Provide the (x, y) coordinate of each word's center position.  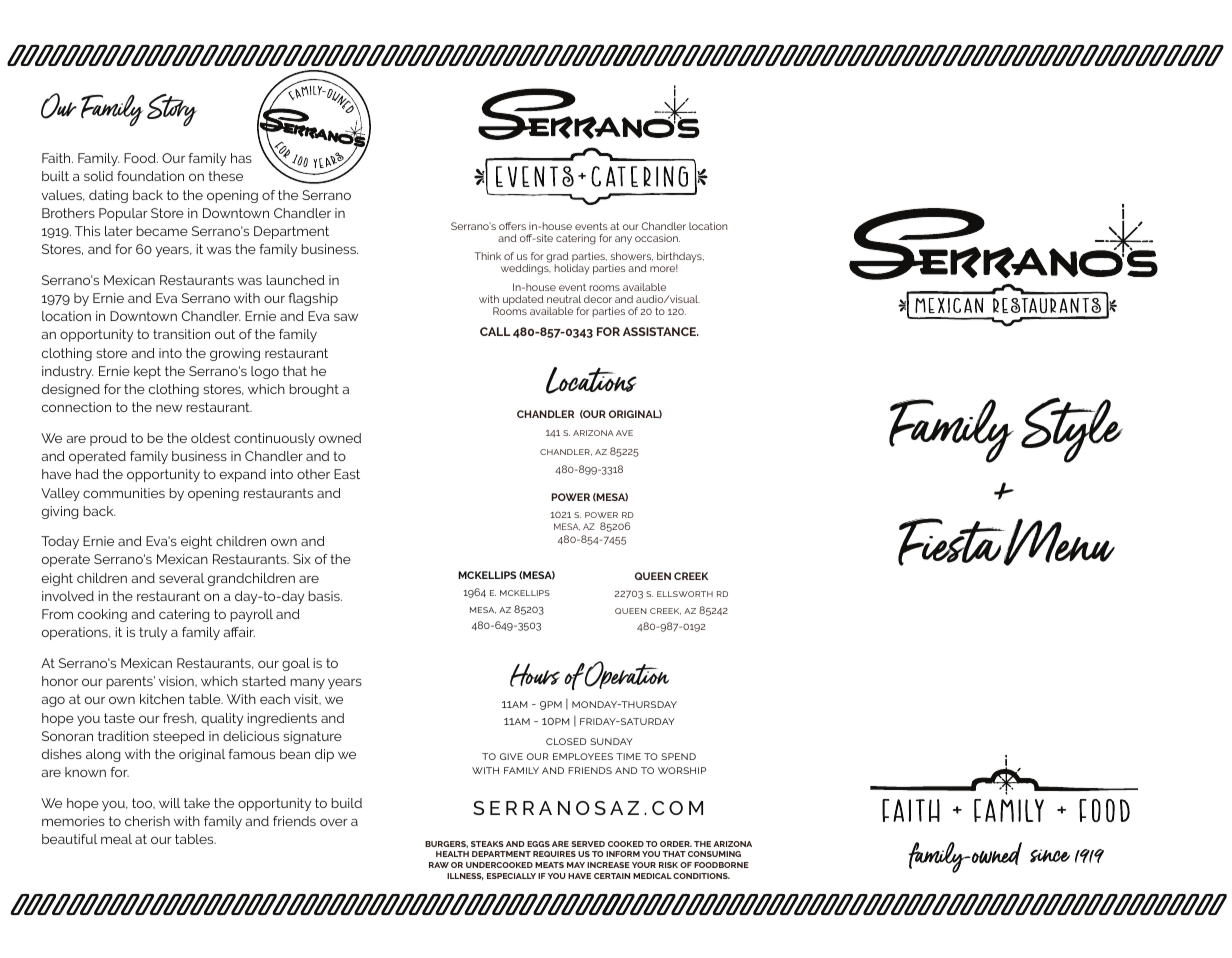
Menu (1058, 542)
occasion (657, 238)
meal (116, 839)
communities (124, 493)
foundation (150, 176)
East (347, 474)
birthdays (680, 259)
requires (554, 854)
